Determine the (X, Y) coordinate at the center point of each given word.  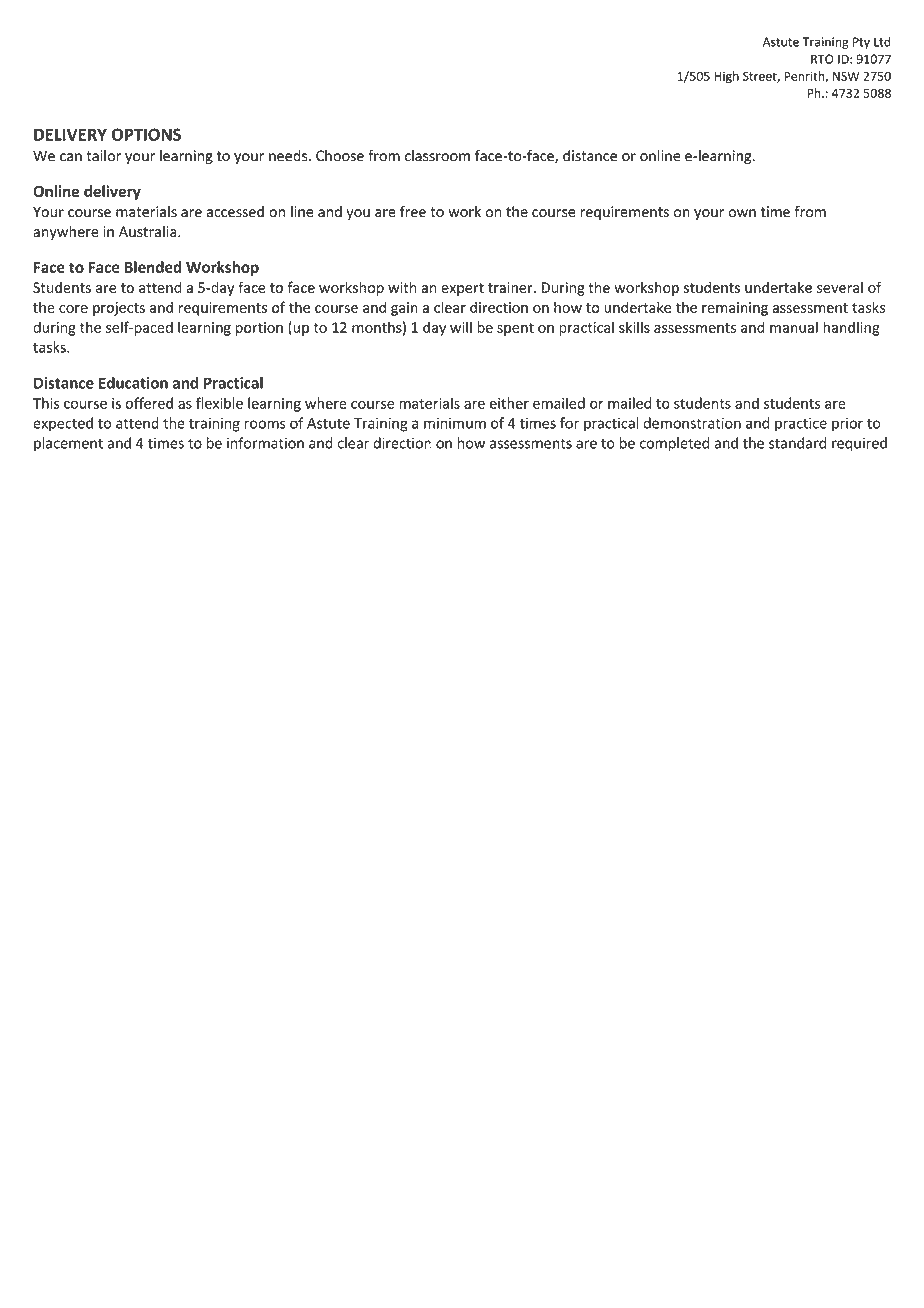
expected (63, 424)
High (726, 77)
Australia (149, 231)
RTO (822, 59)
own (742, 213)
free (413, 211)
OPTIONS (146, 134)
